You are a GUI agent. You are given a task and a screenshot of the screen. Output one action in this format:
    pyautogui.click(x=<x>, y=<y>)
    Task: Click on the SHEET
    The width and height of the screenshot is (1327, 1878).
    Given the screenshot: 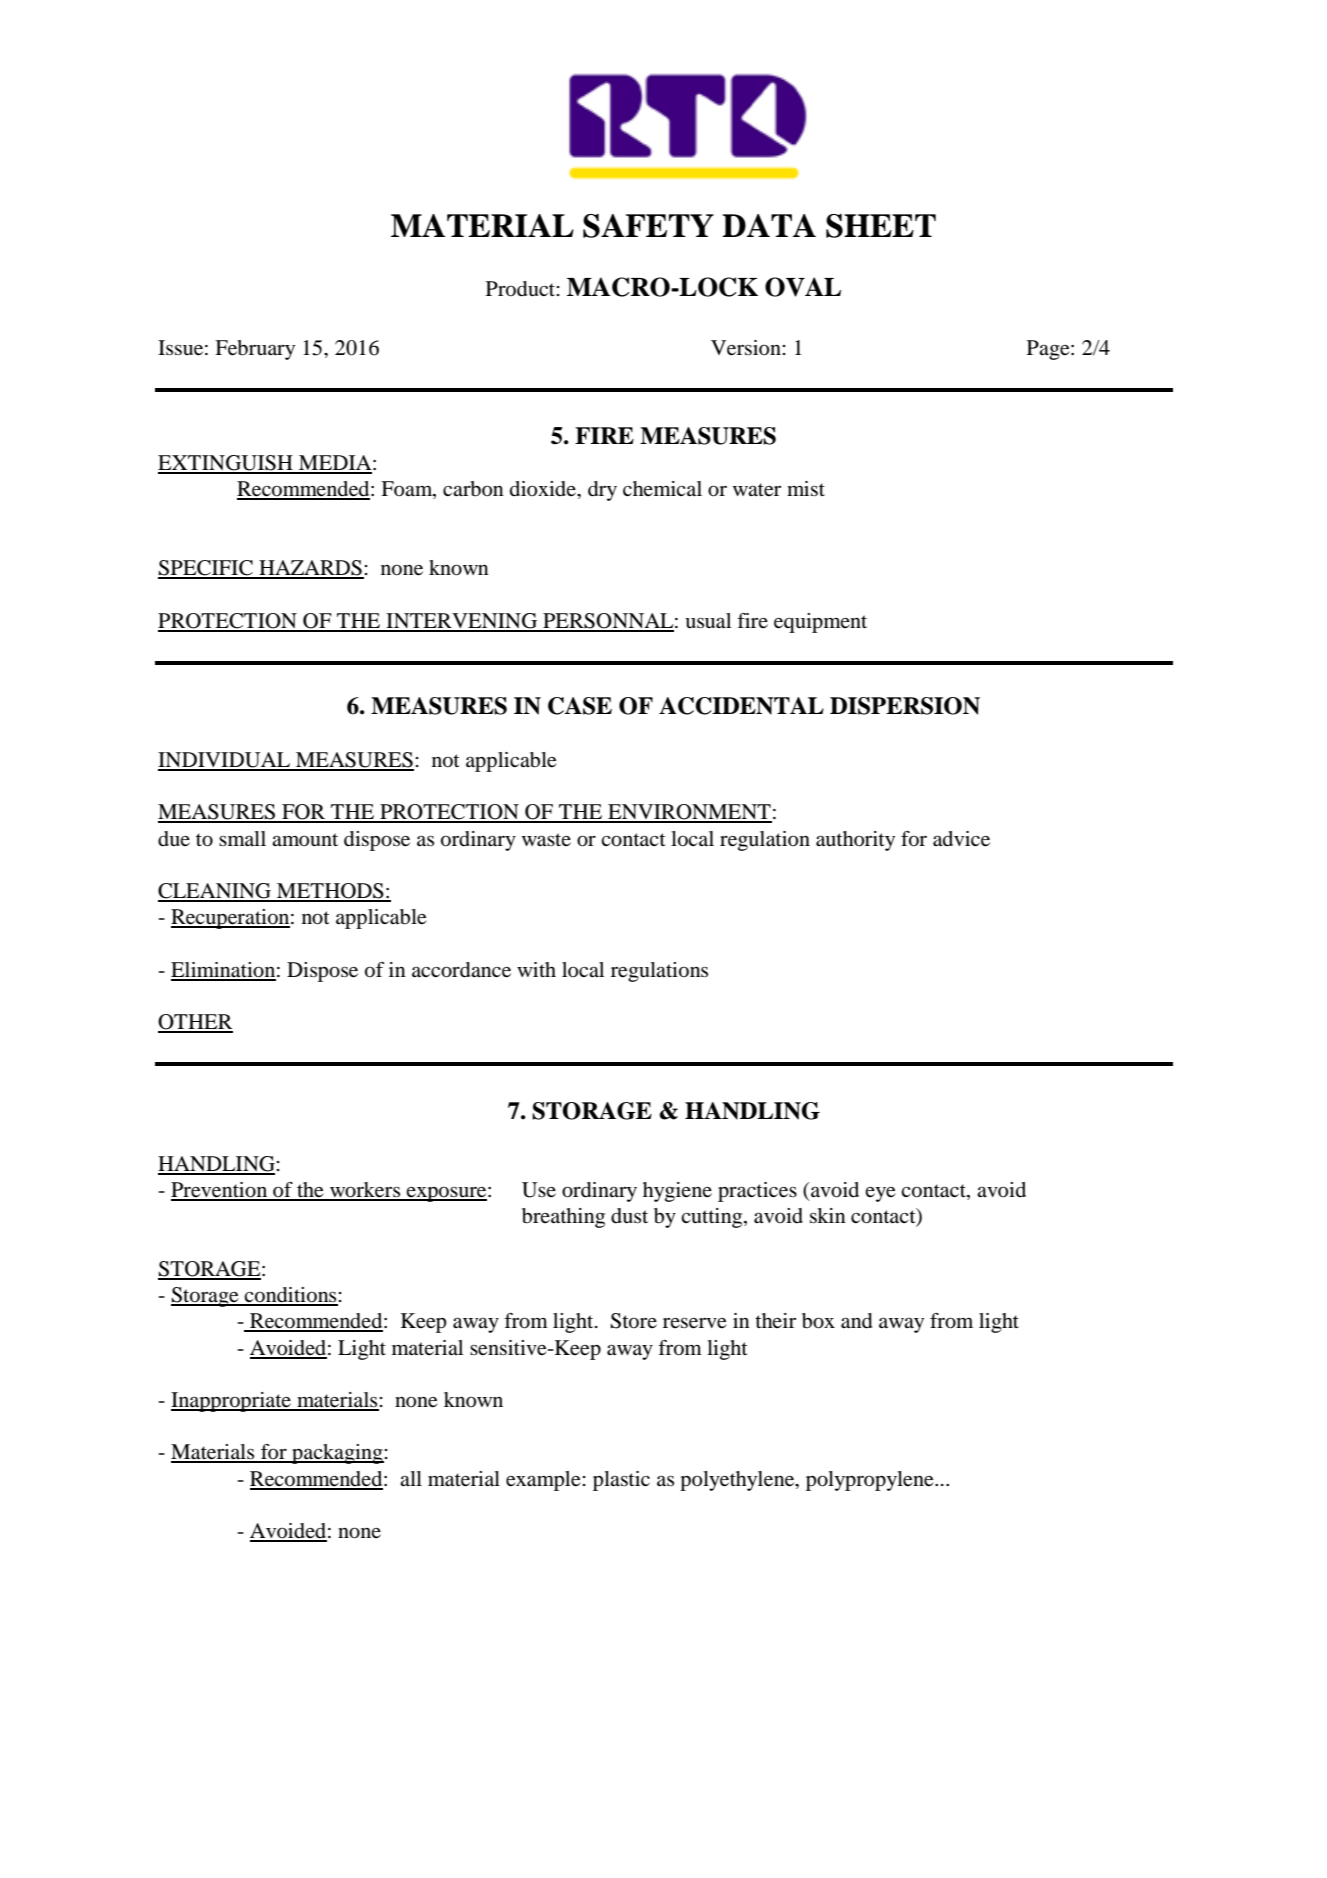 What is the action you would take?
    pyautogui.click(x=881, y=226)
